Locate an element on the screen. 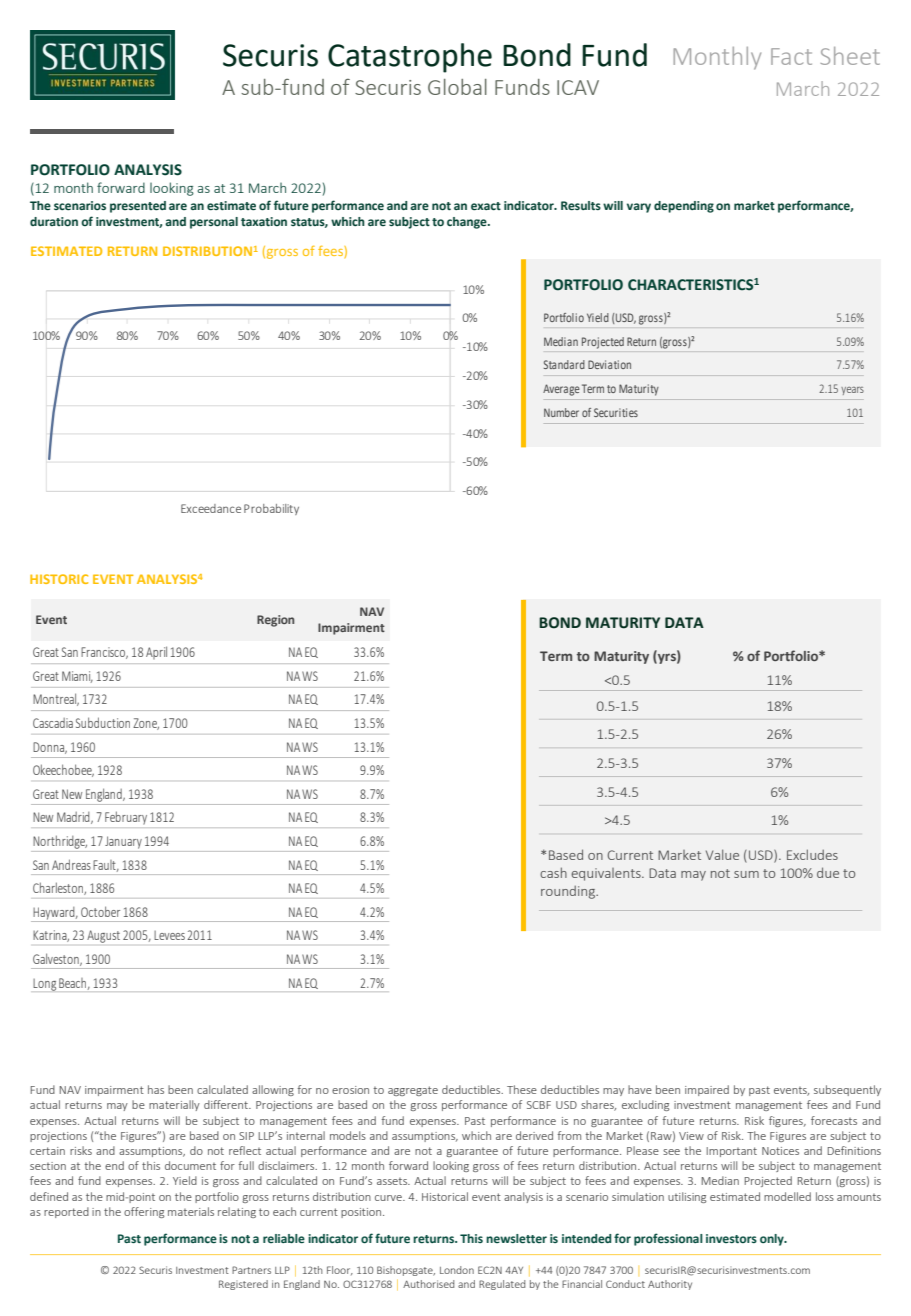  Value is located at coordinates (722, 854).
